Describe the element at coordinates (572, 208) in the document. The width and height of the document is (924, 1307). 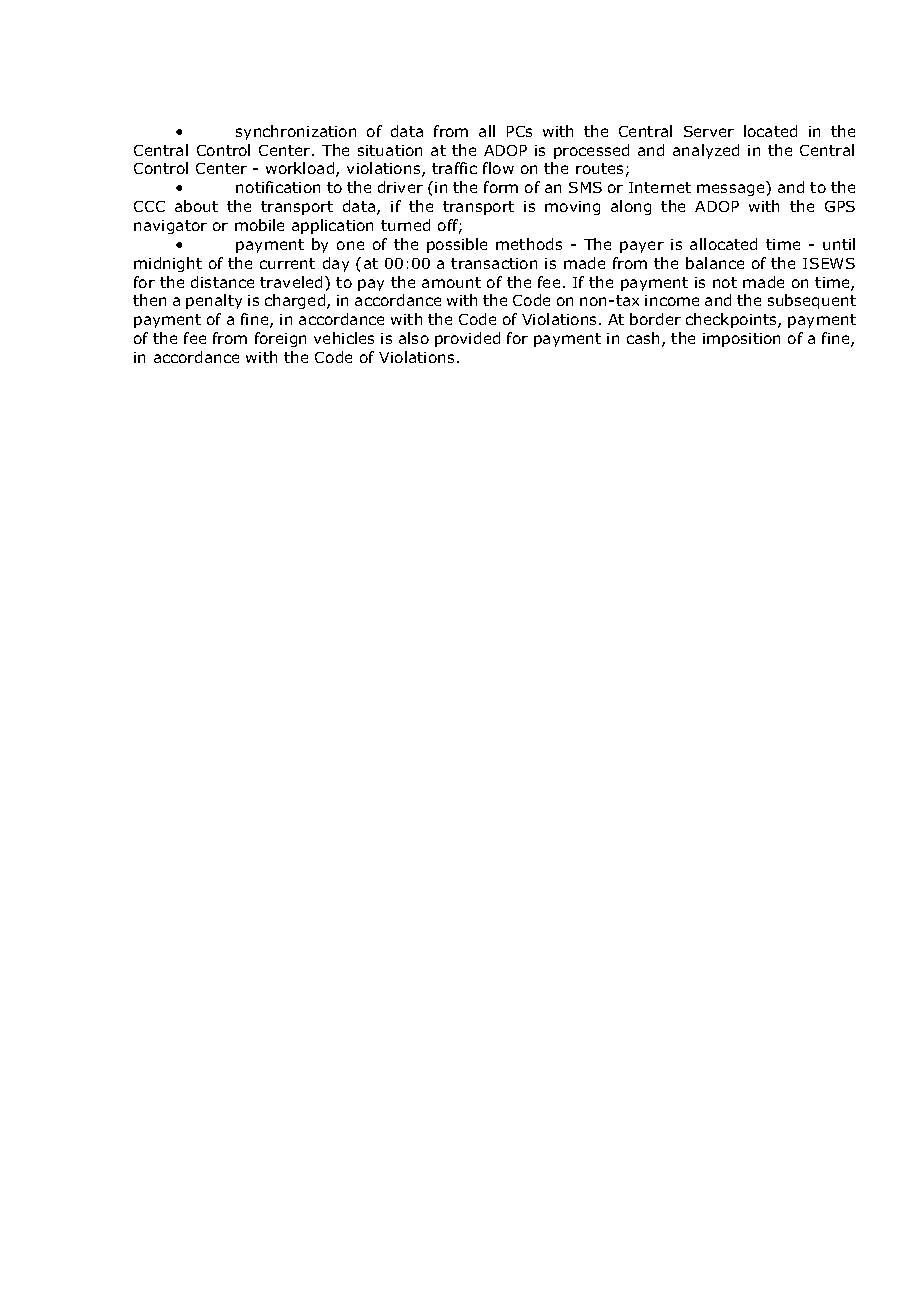
I see `moving` at that location.
